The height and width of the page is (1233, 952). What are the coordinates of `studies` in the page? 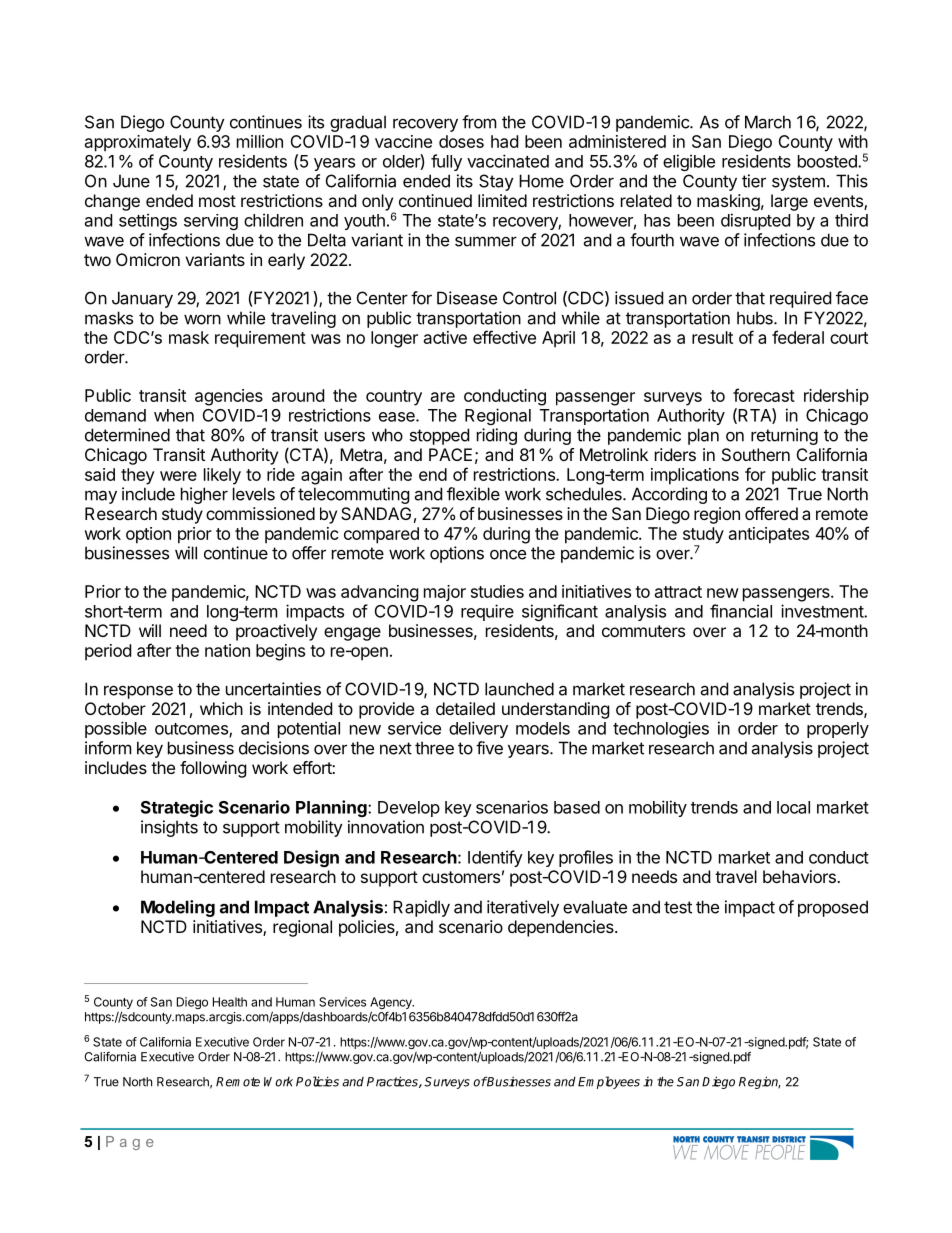 It's located at (497, 591).
